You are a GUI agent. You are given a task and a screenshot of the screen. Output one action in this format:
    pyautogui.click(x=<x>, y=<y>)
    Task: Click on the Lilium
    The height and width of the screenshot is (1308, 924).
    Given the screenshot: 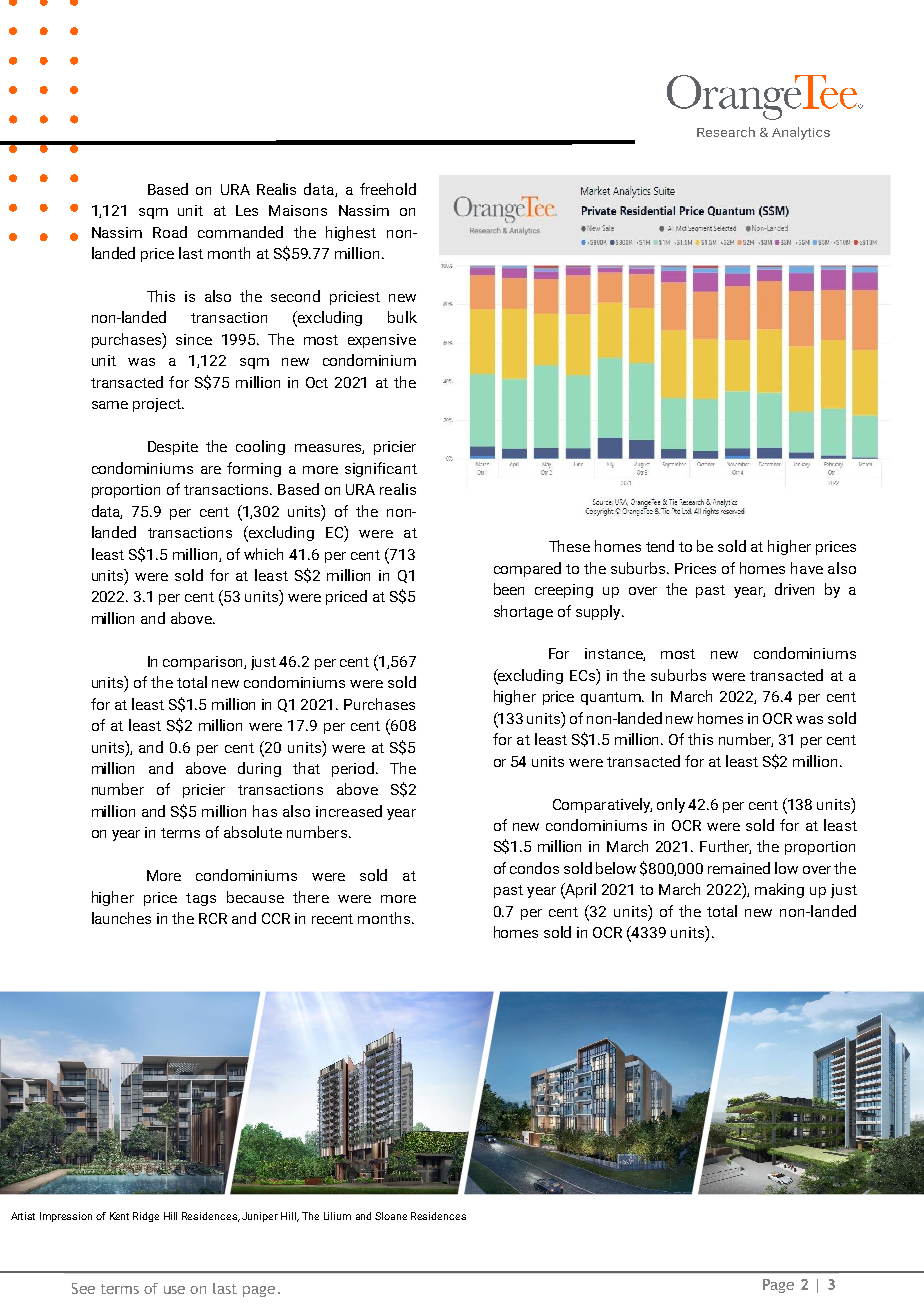 What is the action you would take?
    pyautogui.click(x=337, y=1216)
